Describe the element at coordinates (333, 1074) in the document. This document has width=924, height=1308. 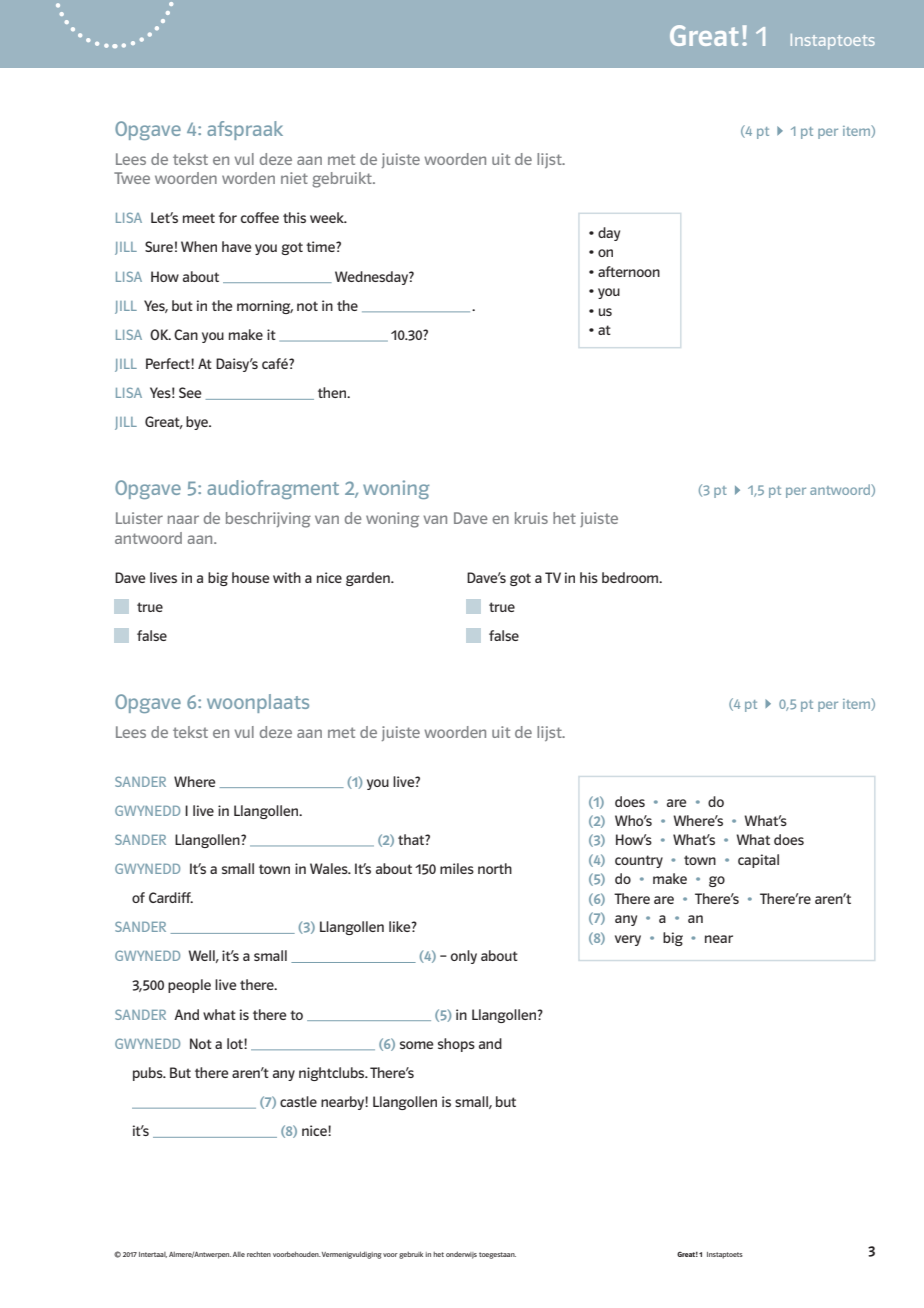
I see `nightclubs` at that location.
